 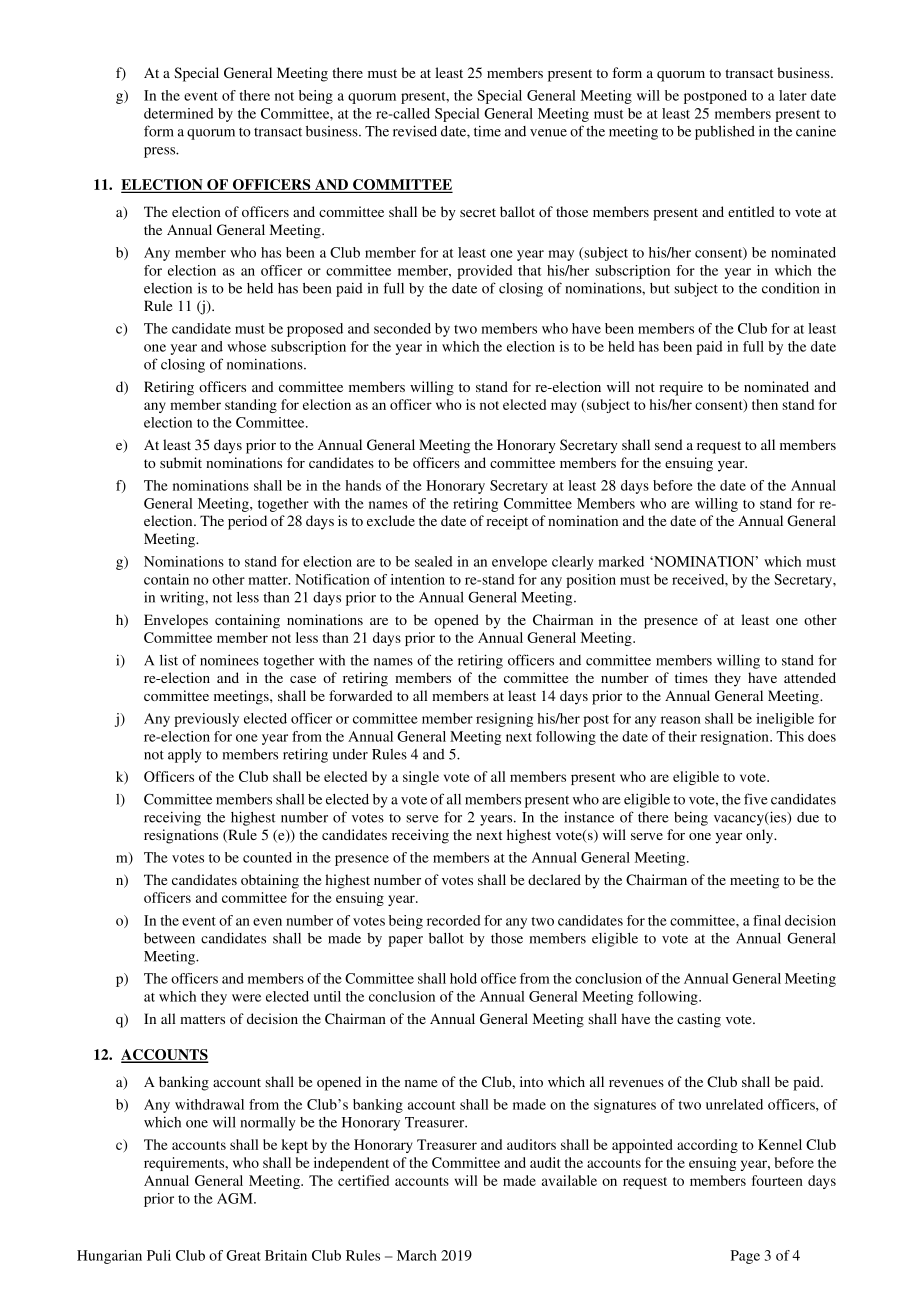 I want to click on determined, so click(x=179, y=113).
